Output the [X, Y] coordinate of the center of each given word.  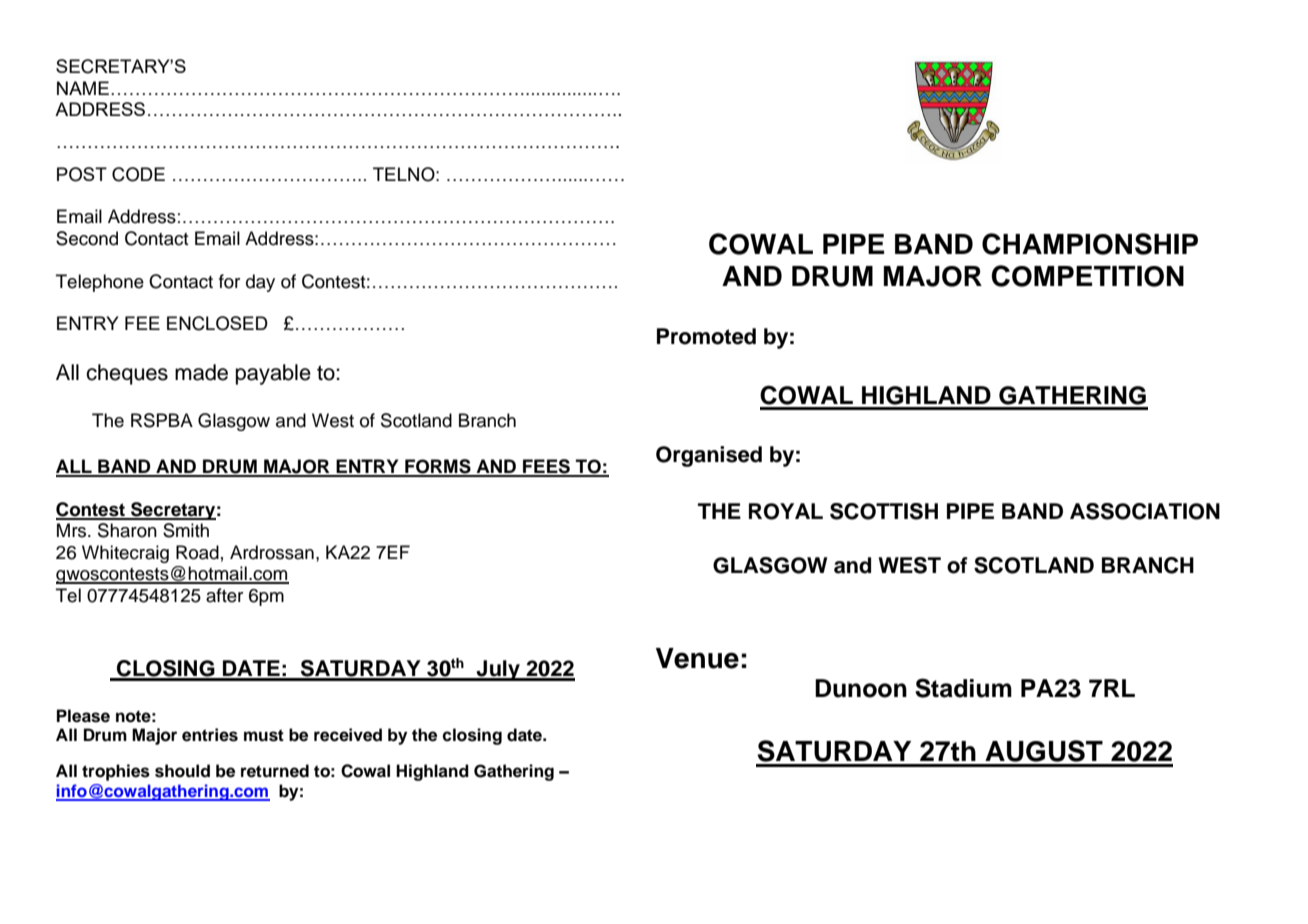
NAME [83, 88]
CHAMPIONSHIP [1090, 244]
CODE [138, 174]
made [201, 372]
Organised [709, 456]
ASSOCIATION [1145, 511]
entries [210, 735]
